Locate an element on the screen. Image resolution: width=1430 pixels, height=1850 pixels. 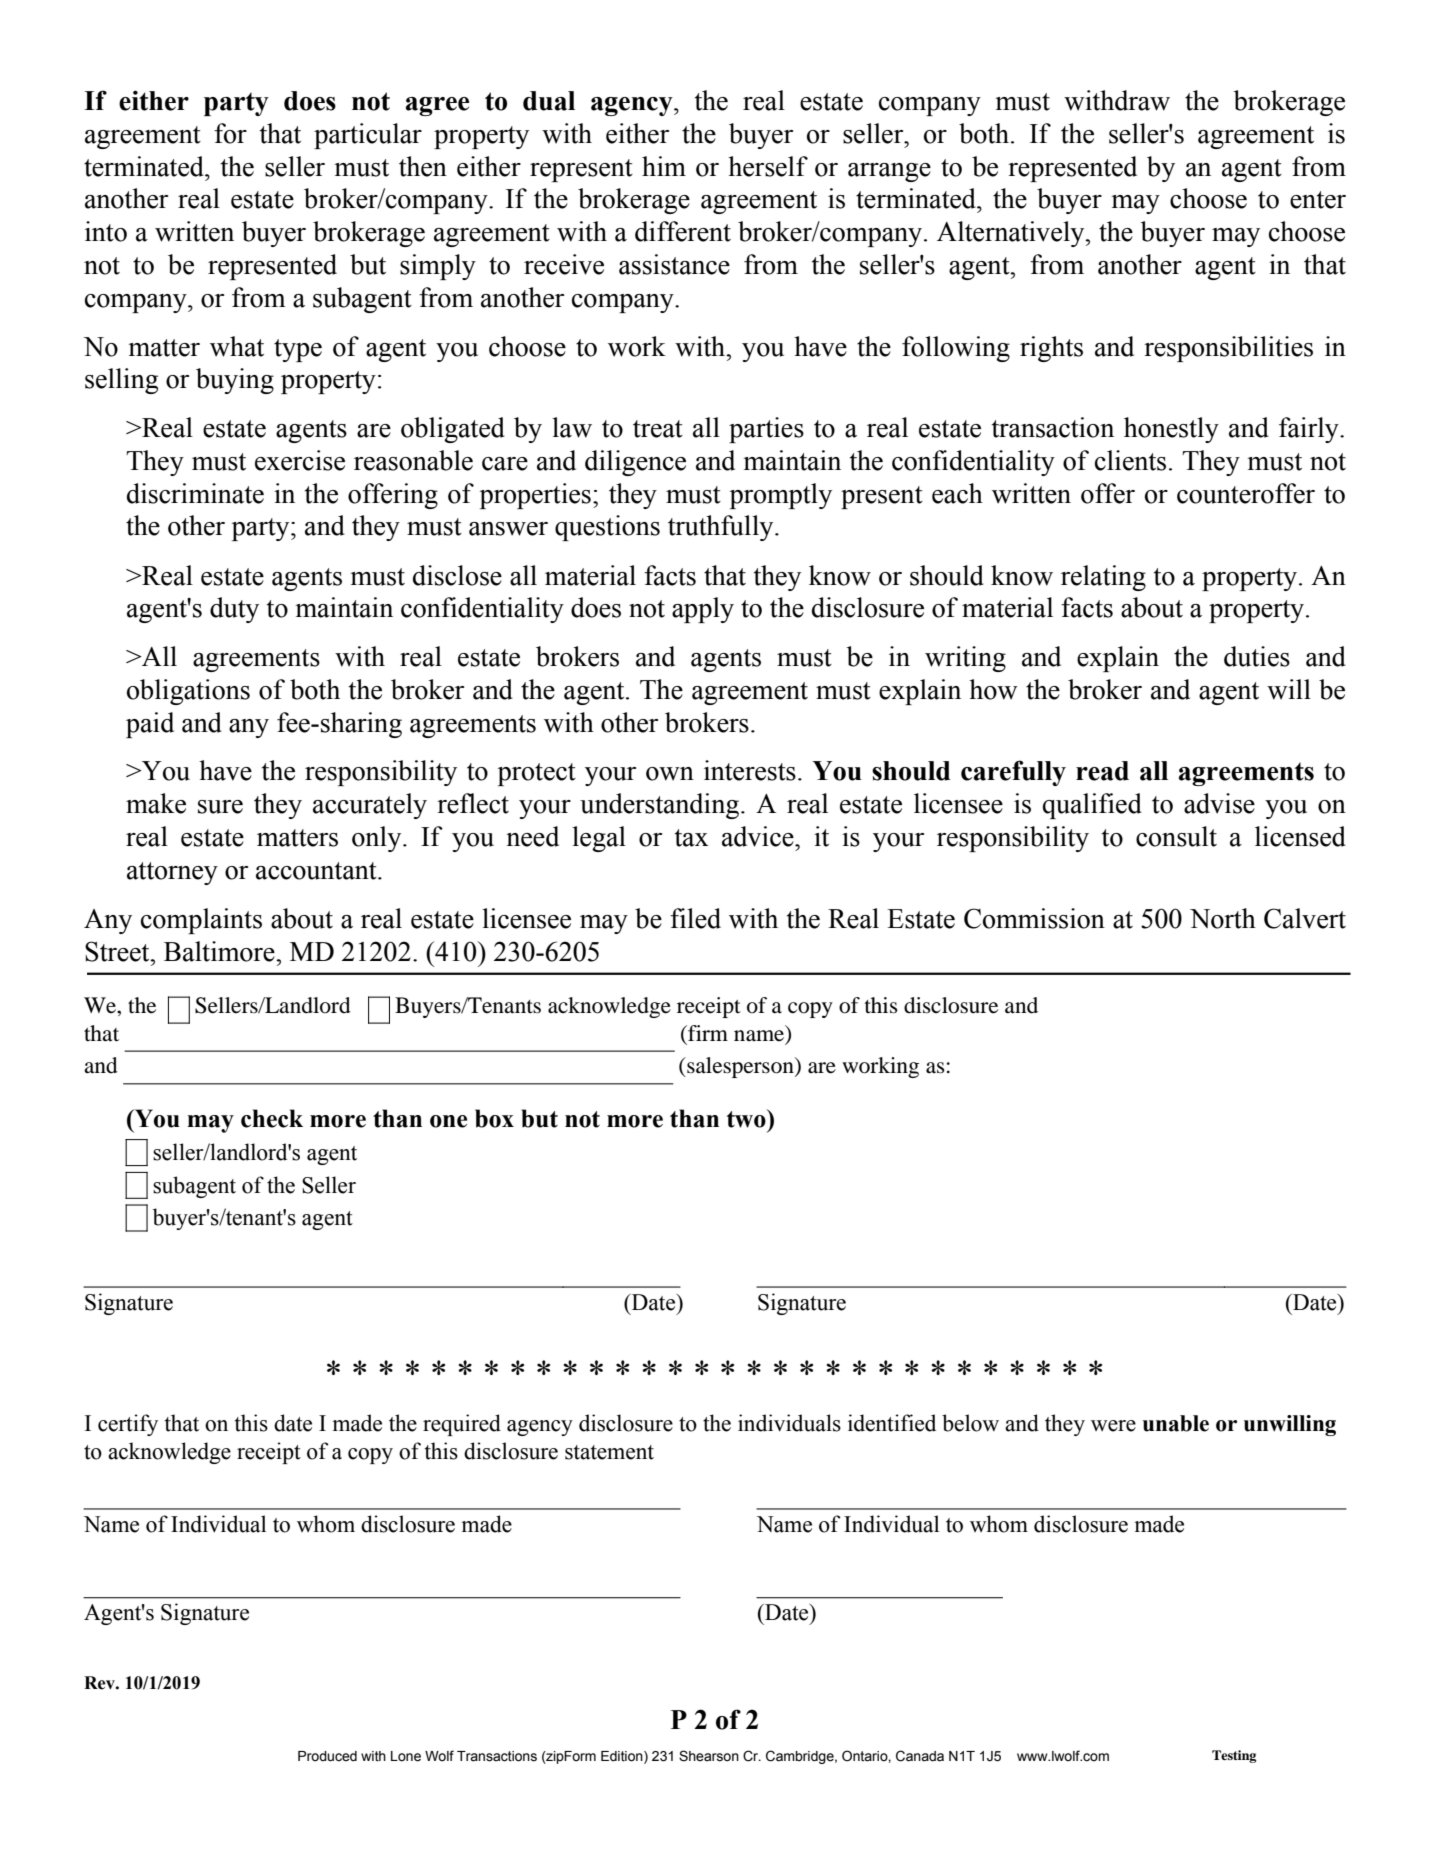
particular is located at coordinates (368, 136).
